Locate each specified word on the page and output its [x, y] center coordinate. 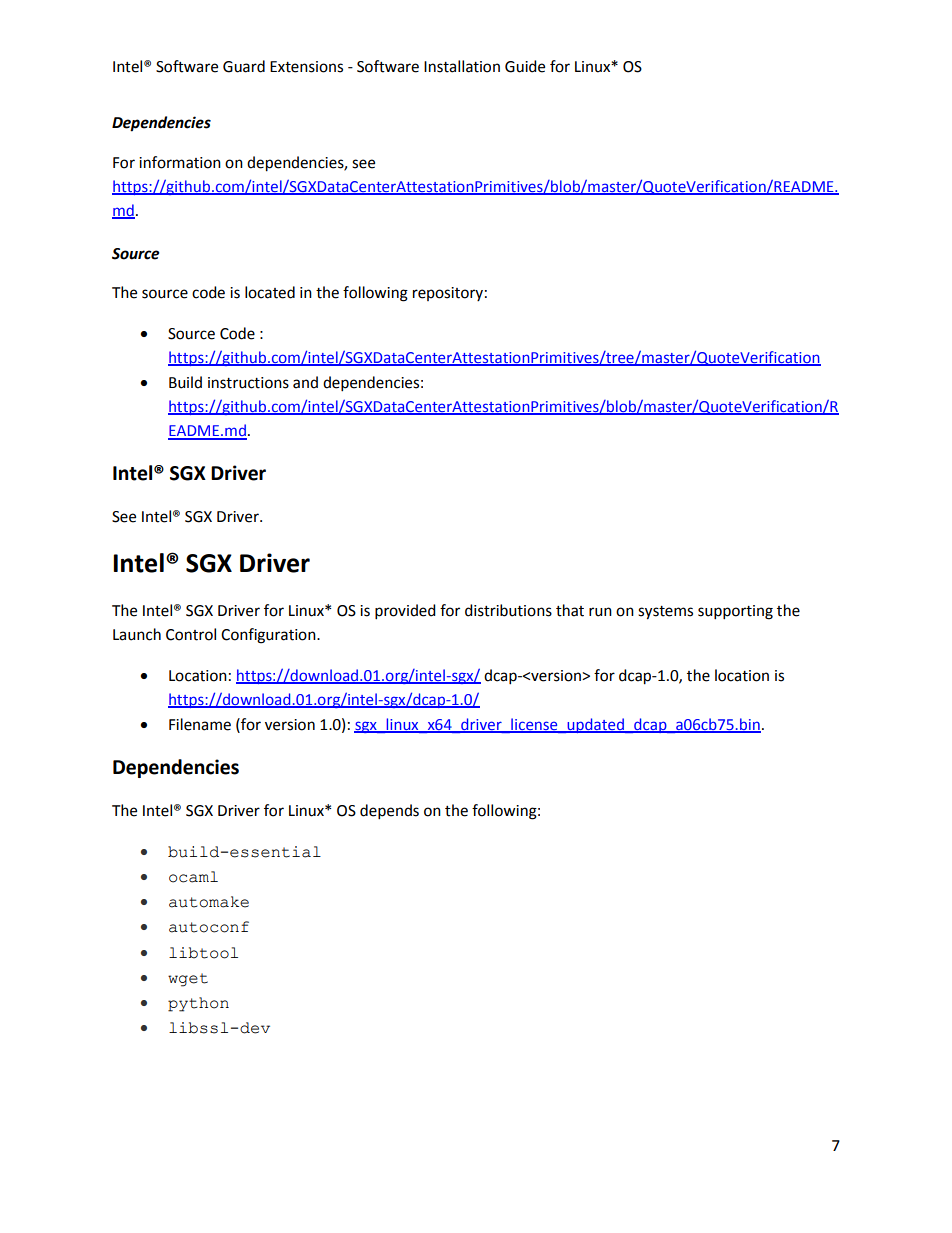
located [270, 292]
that [570, 610]
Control [191, 634]
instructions [248, 383]
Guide [525, 66]
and [305, 382]
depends [389, 812]
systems [665, 613]
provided [405, 612]
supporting [735, 612]
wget [188, 980]
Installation [462, 66]
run [600, 612]
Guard [244, 66]
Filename [200, 724]
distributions [508, 610]
